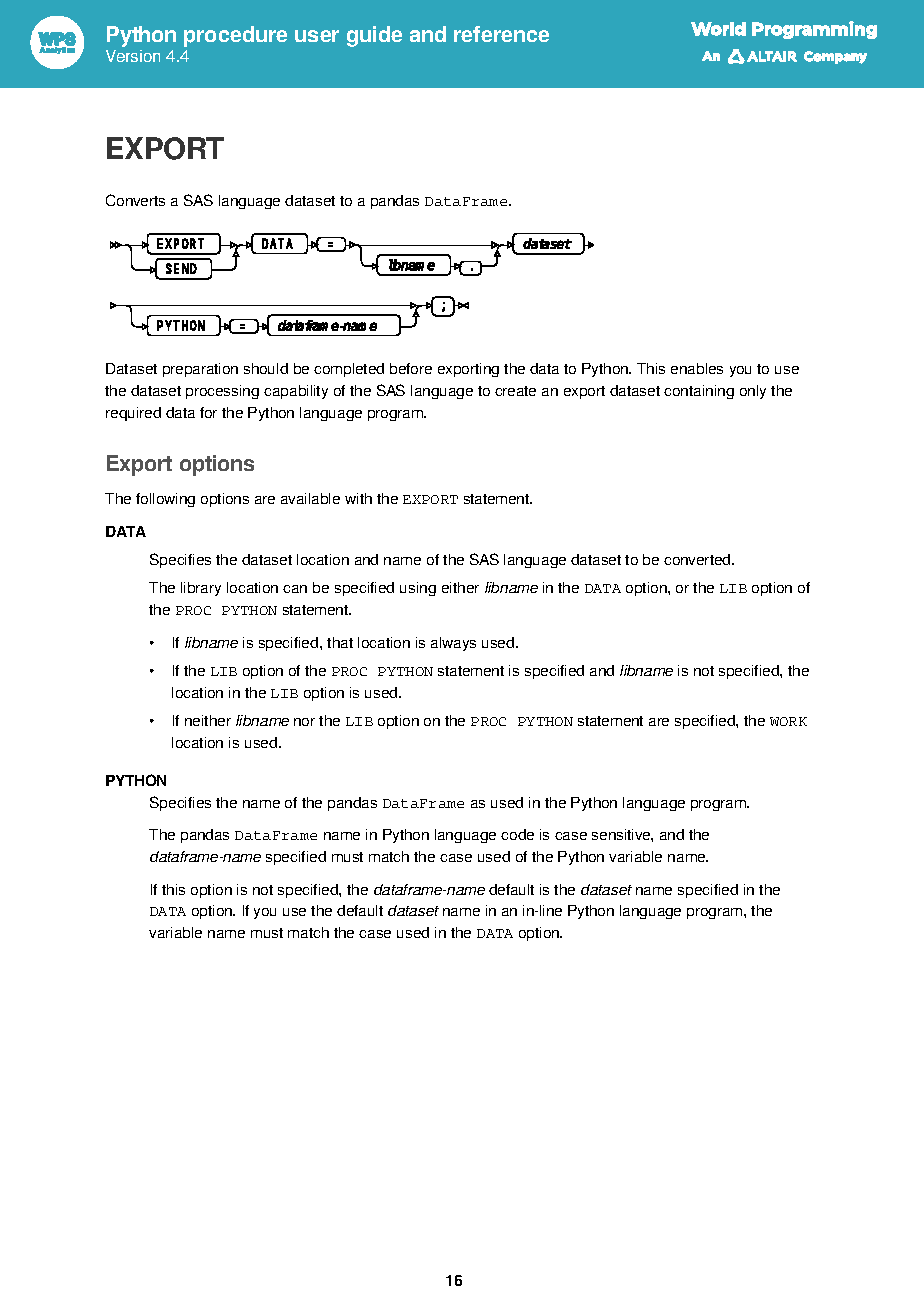  Describe the element at coordinates (515, 391) in the image. I see `create` at that location.
